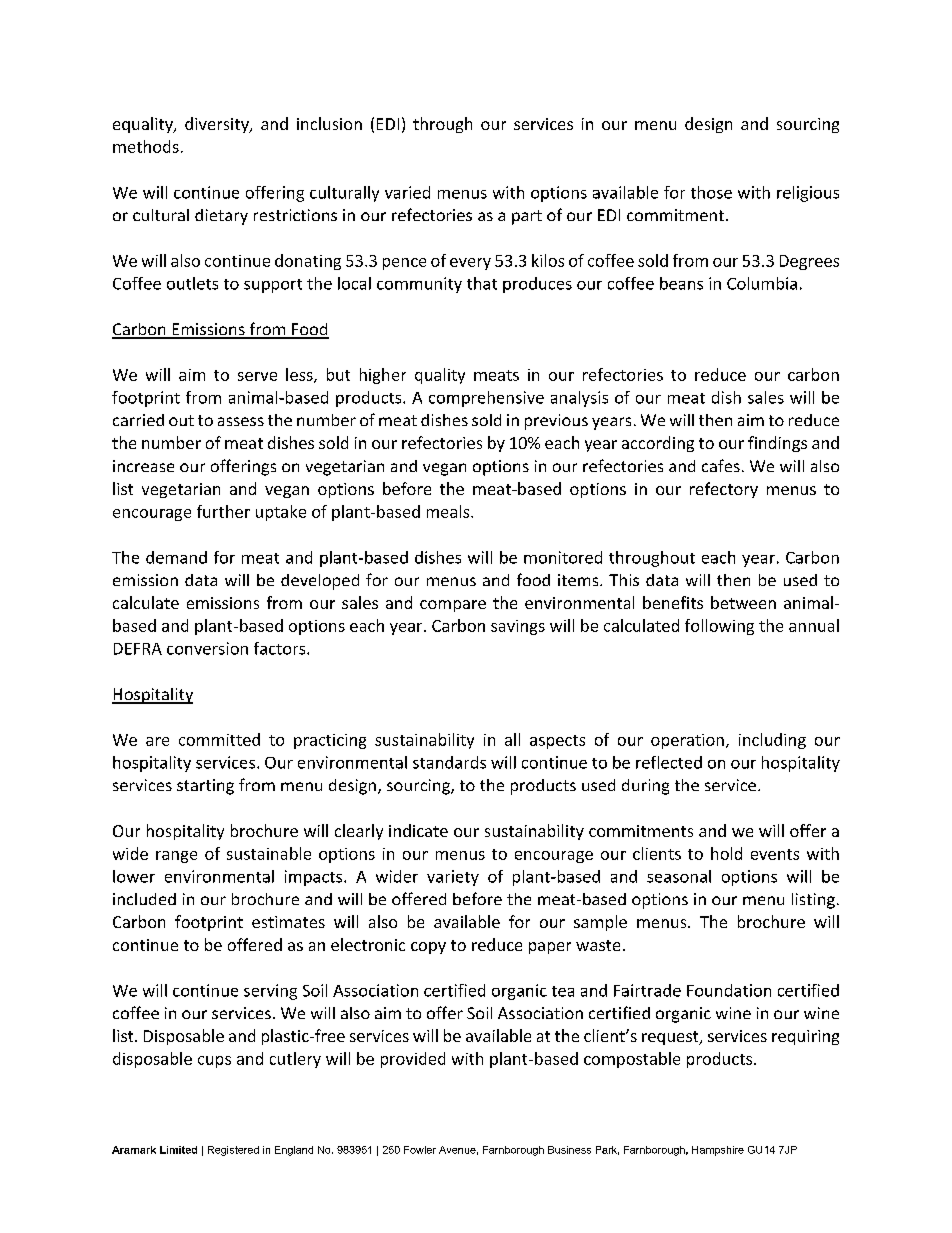 This screenshot has height=1233, width=952. Describe the element at coordinates (218, 125) in the screenshot. I see `diversity` at that location.
